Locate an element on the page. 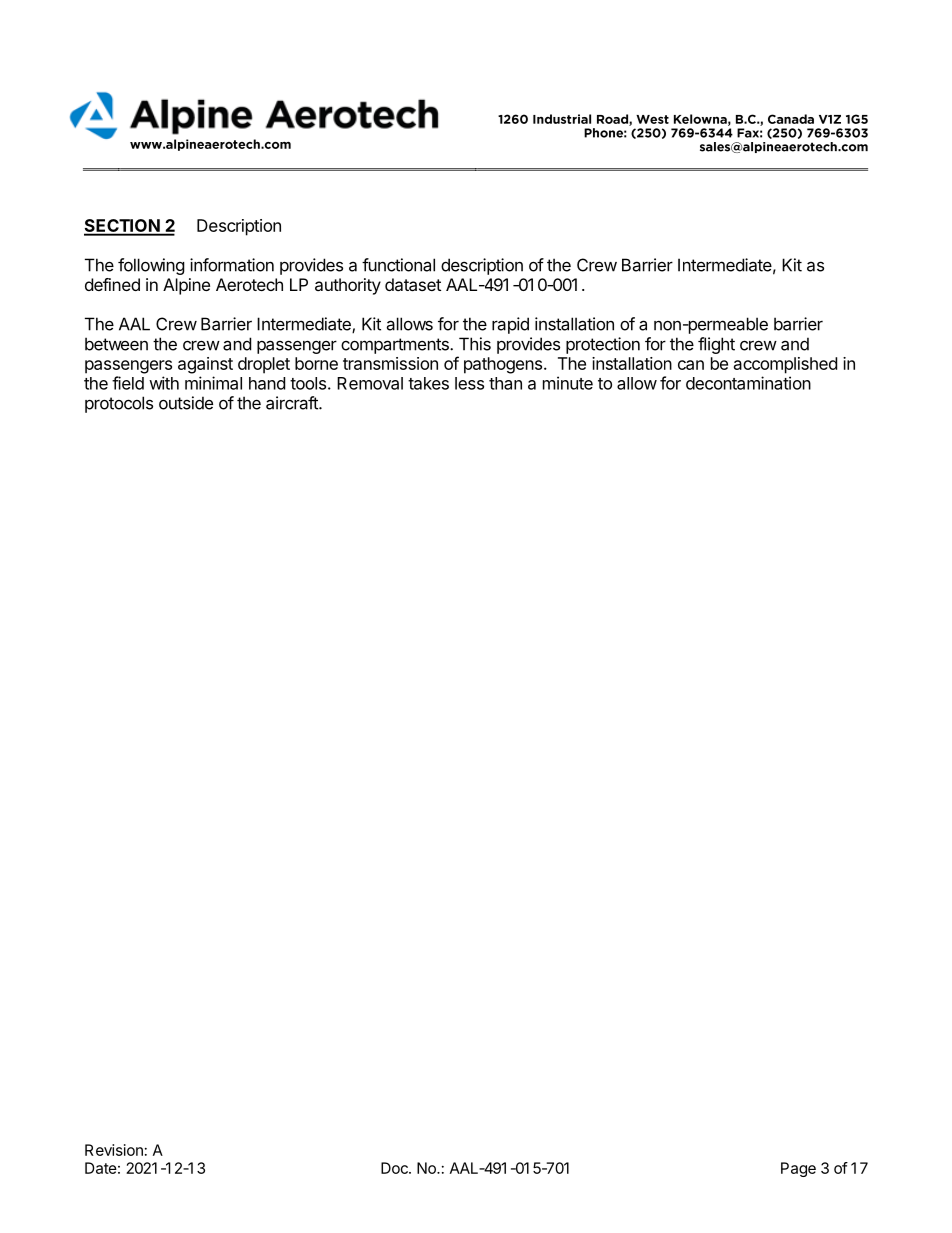  functional is located at coordinates (398, 265).
